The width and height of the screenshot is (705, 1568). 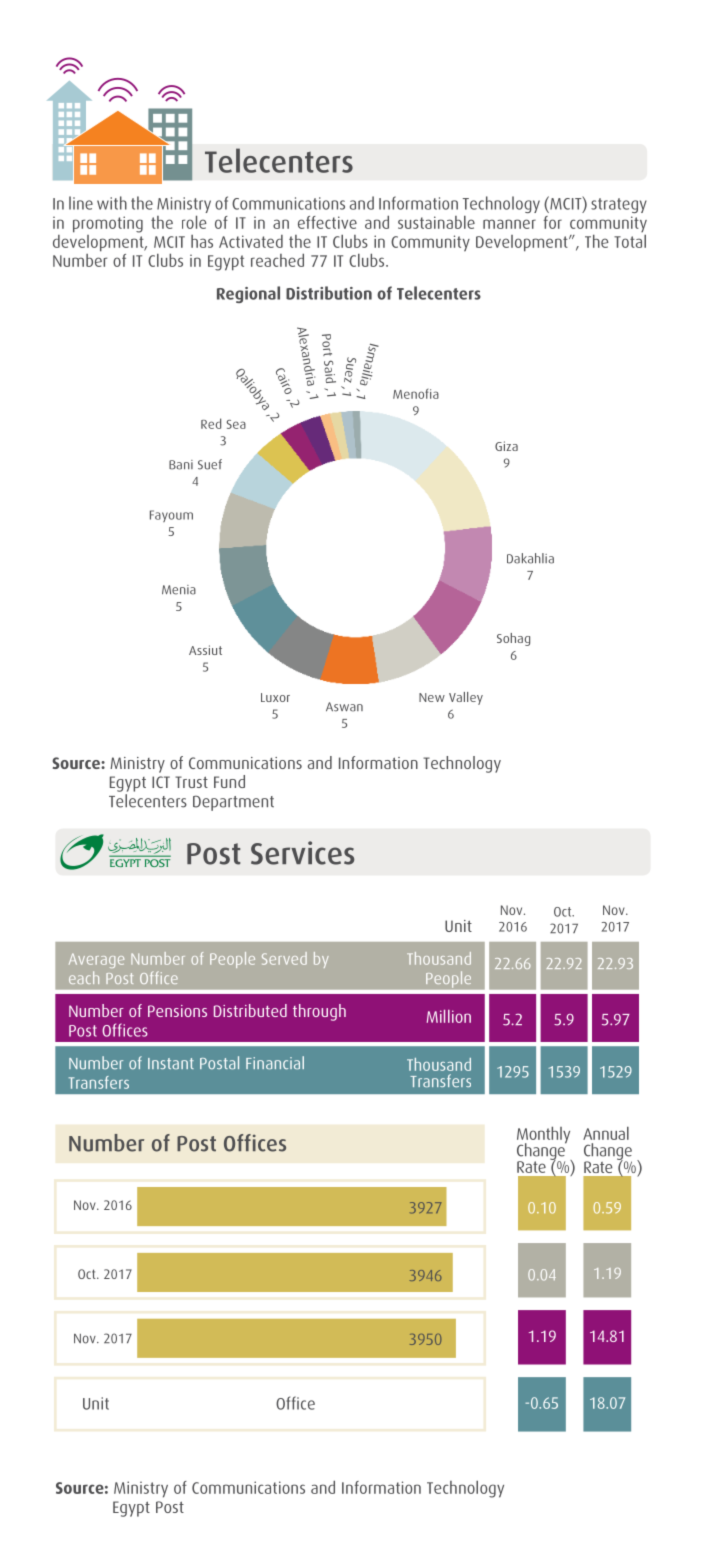 I want to click on Services, so click(x=302, y=853).
